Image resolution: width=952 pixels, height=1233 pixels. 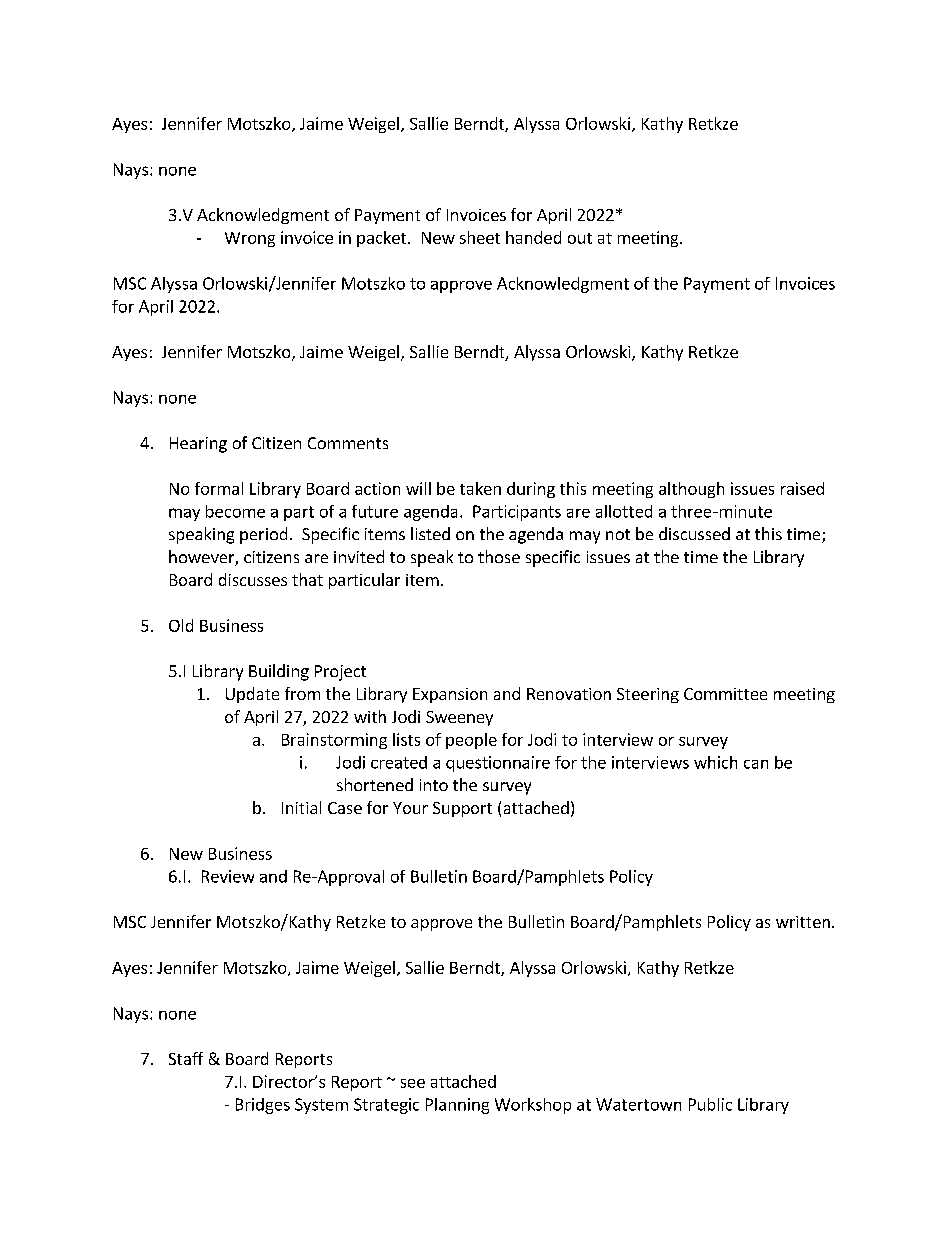 I want to click on Support, so click(x=462, y=809).
